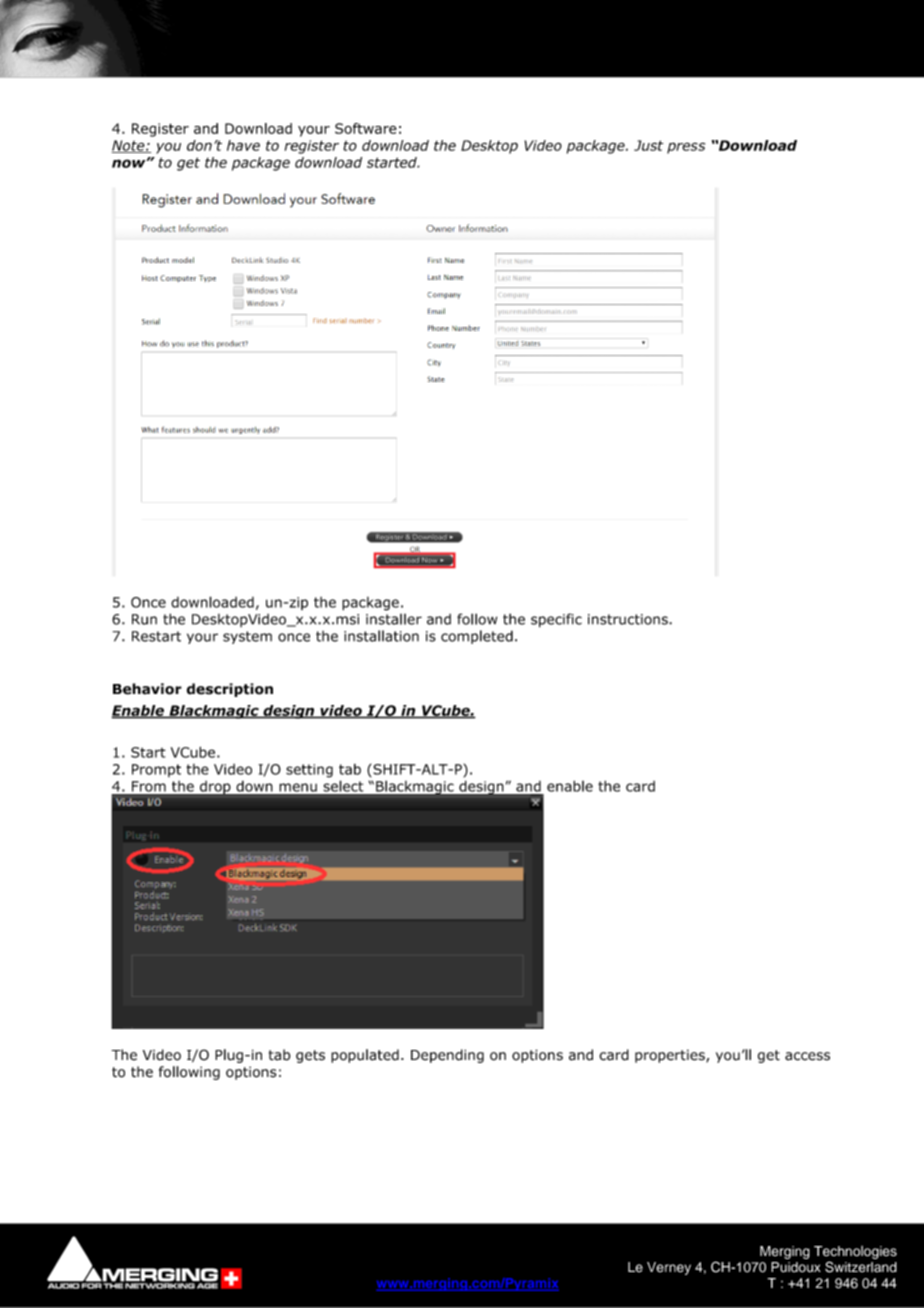 The width and height of the page is (924, 1308). I want to click on gets, so click(310, 1056).
